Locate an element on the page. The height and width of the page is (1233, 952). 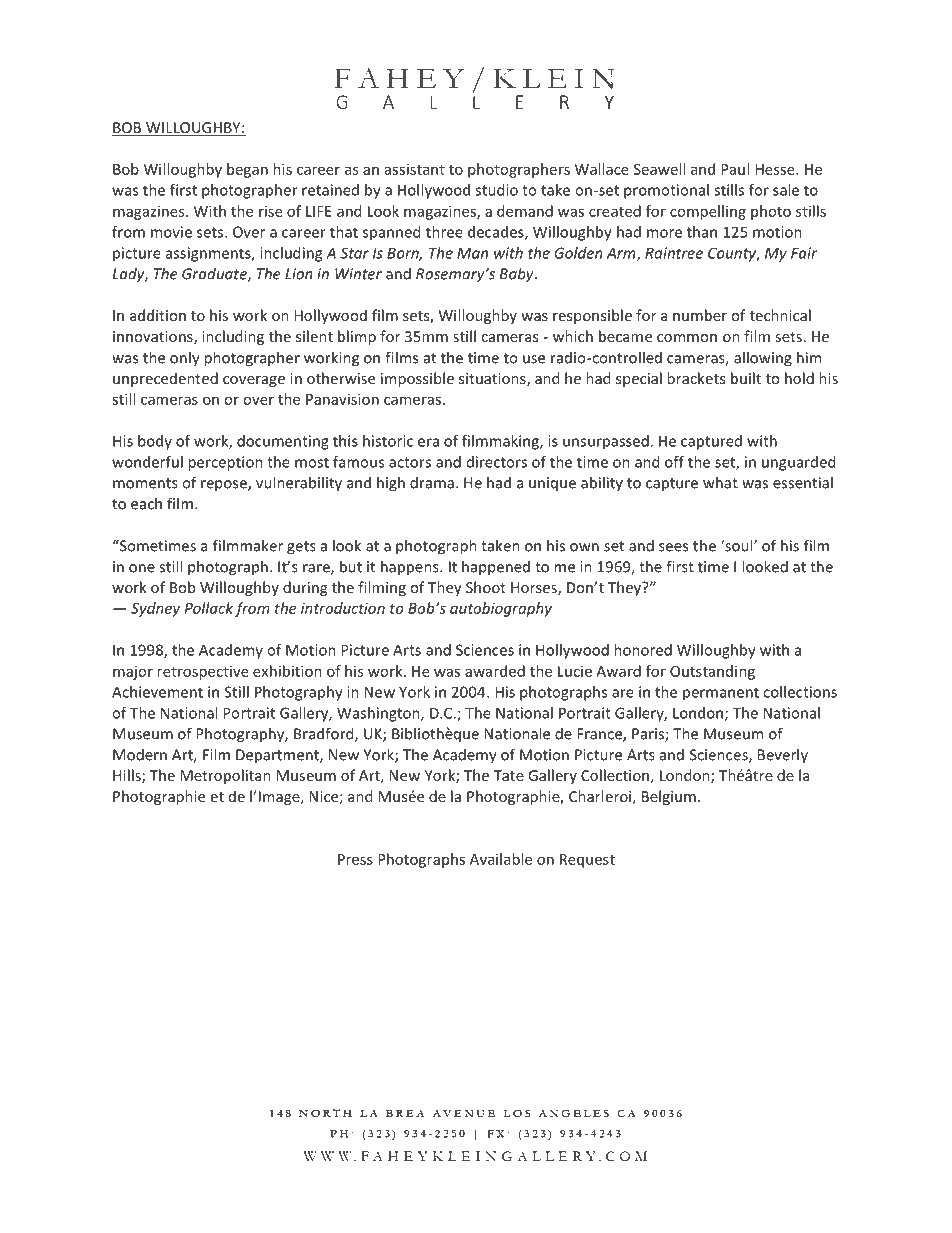
impossible is located at coordinates (417, 379).
